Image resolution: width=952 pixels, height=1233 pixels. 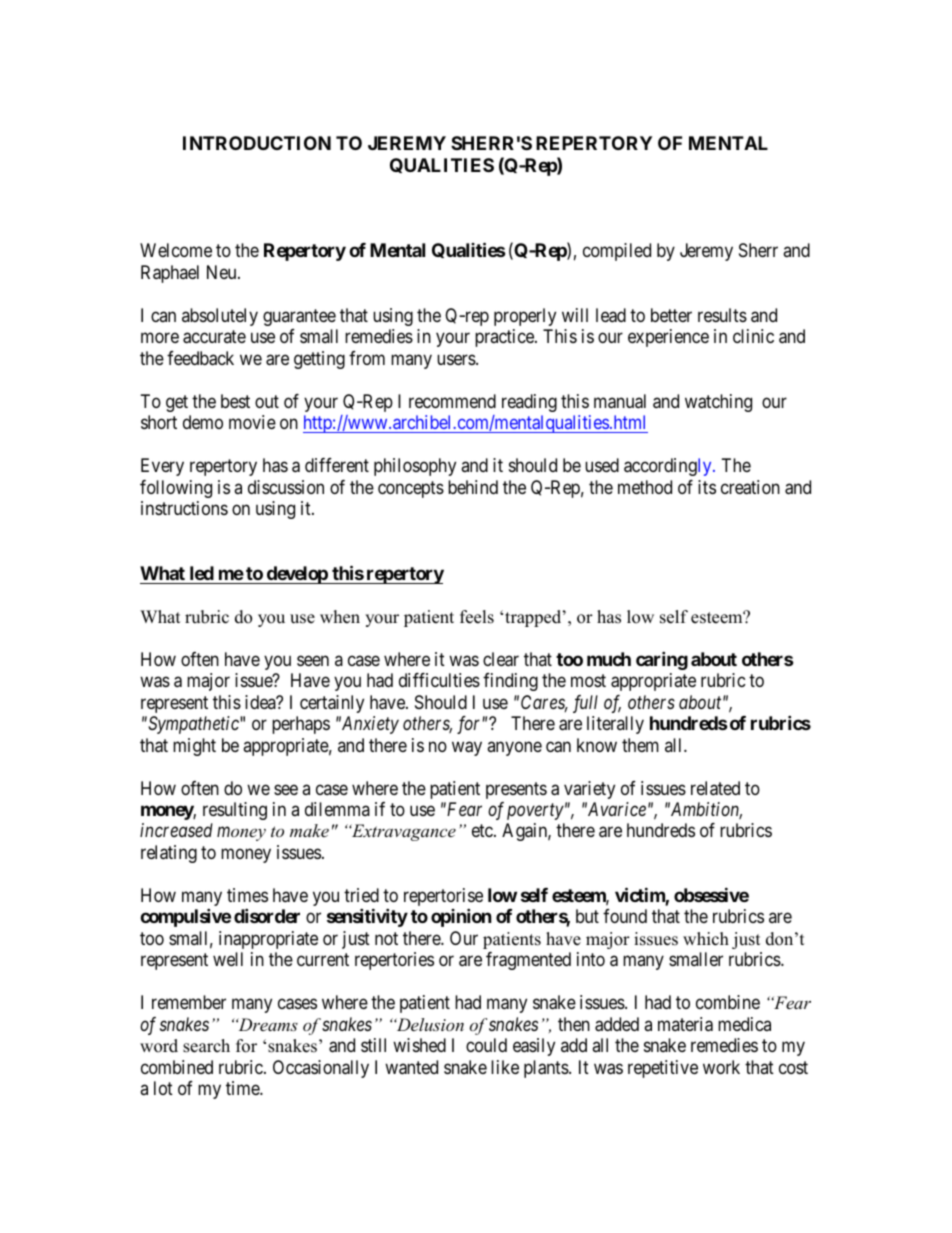 What do you see at coordinates (257, 143) in the page?
I see `INTRODUCTION` at bounding box center [257, 143].
